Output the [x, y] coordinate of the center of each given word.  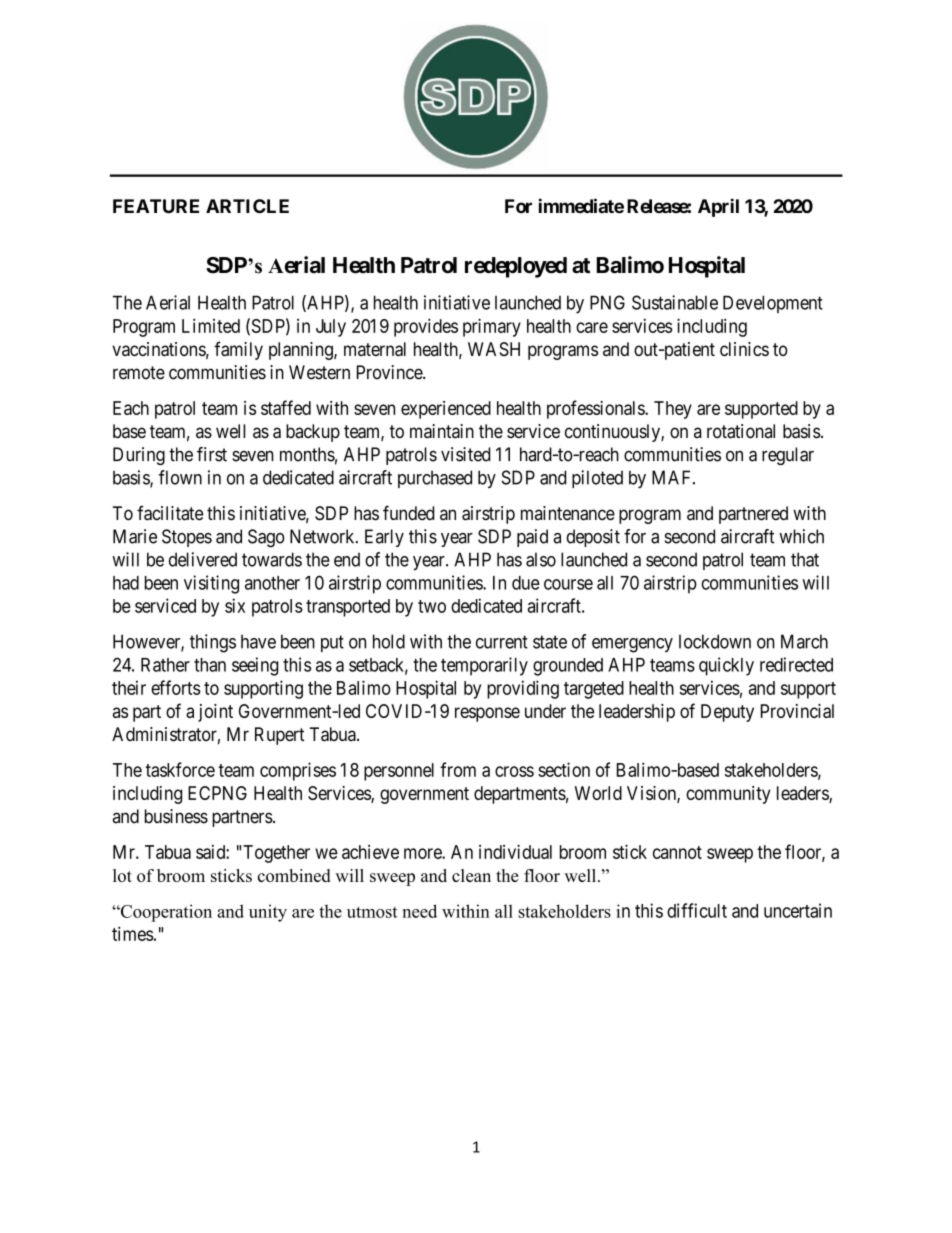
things [213, 643]
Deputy [727, 713]
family [238, 350]
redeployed [516, 267]
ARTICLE [247, 206]
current [502, 642]
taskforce [180, 769]
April [718, 207]
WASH [494, 349]
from [458, 769]
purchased [435, 479]
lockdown [715, 641]
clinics [744, 349]
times [133, 933]
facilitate [170, 513]
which [801, 536]
